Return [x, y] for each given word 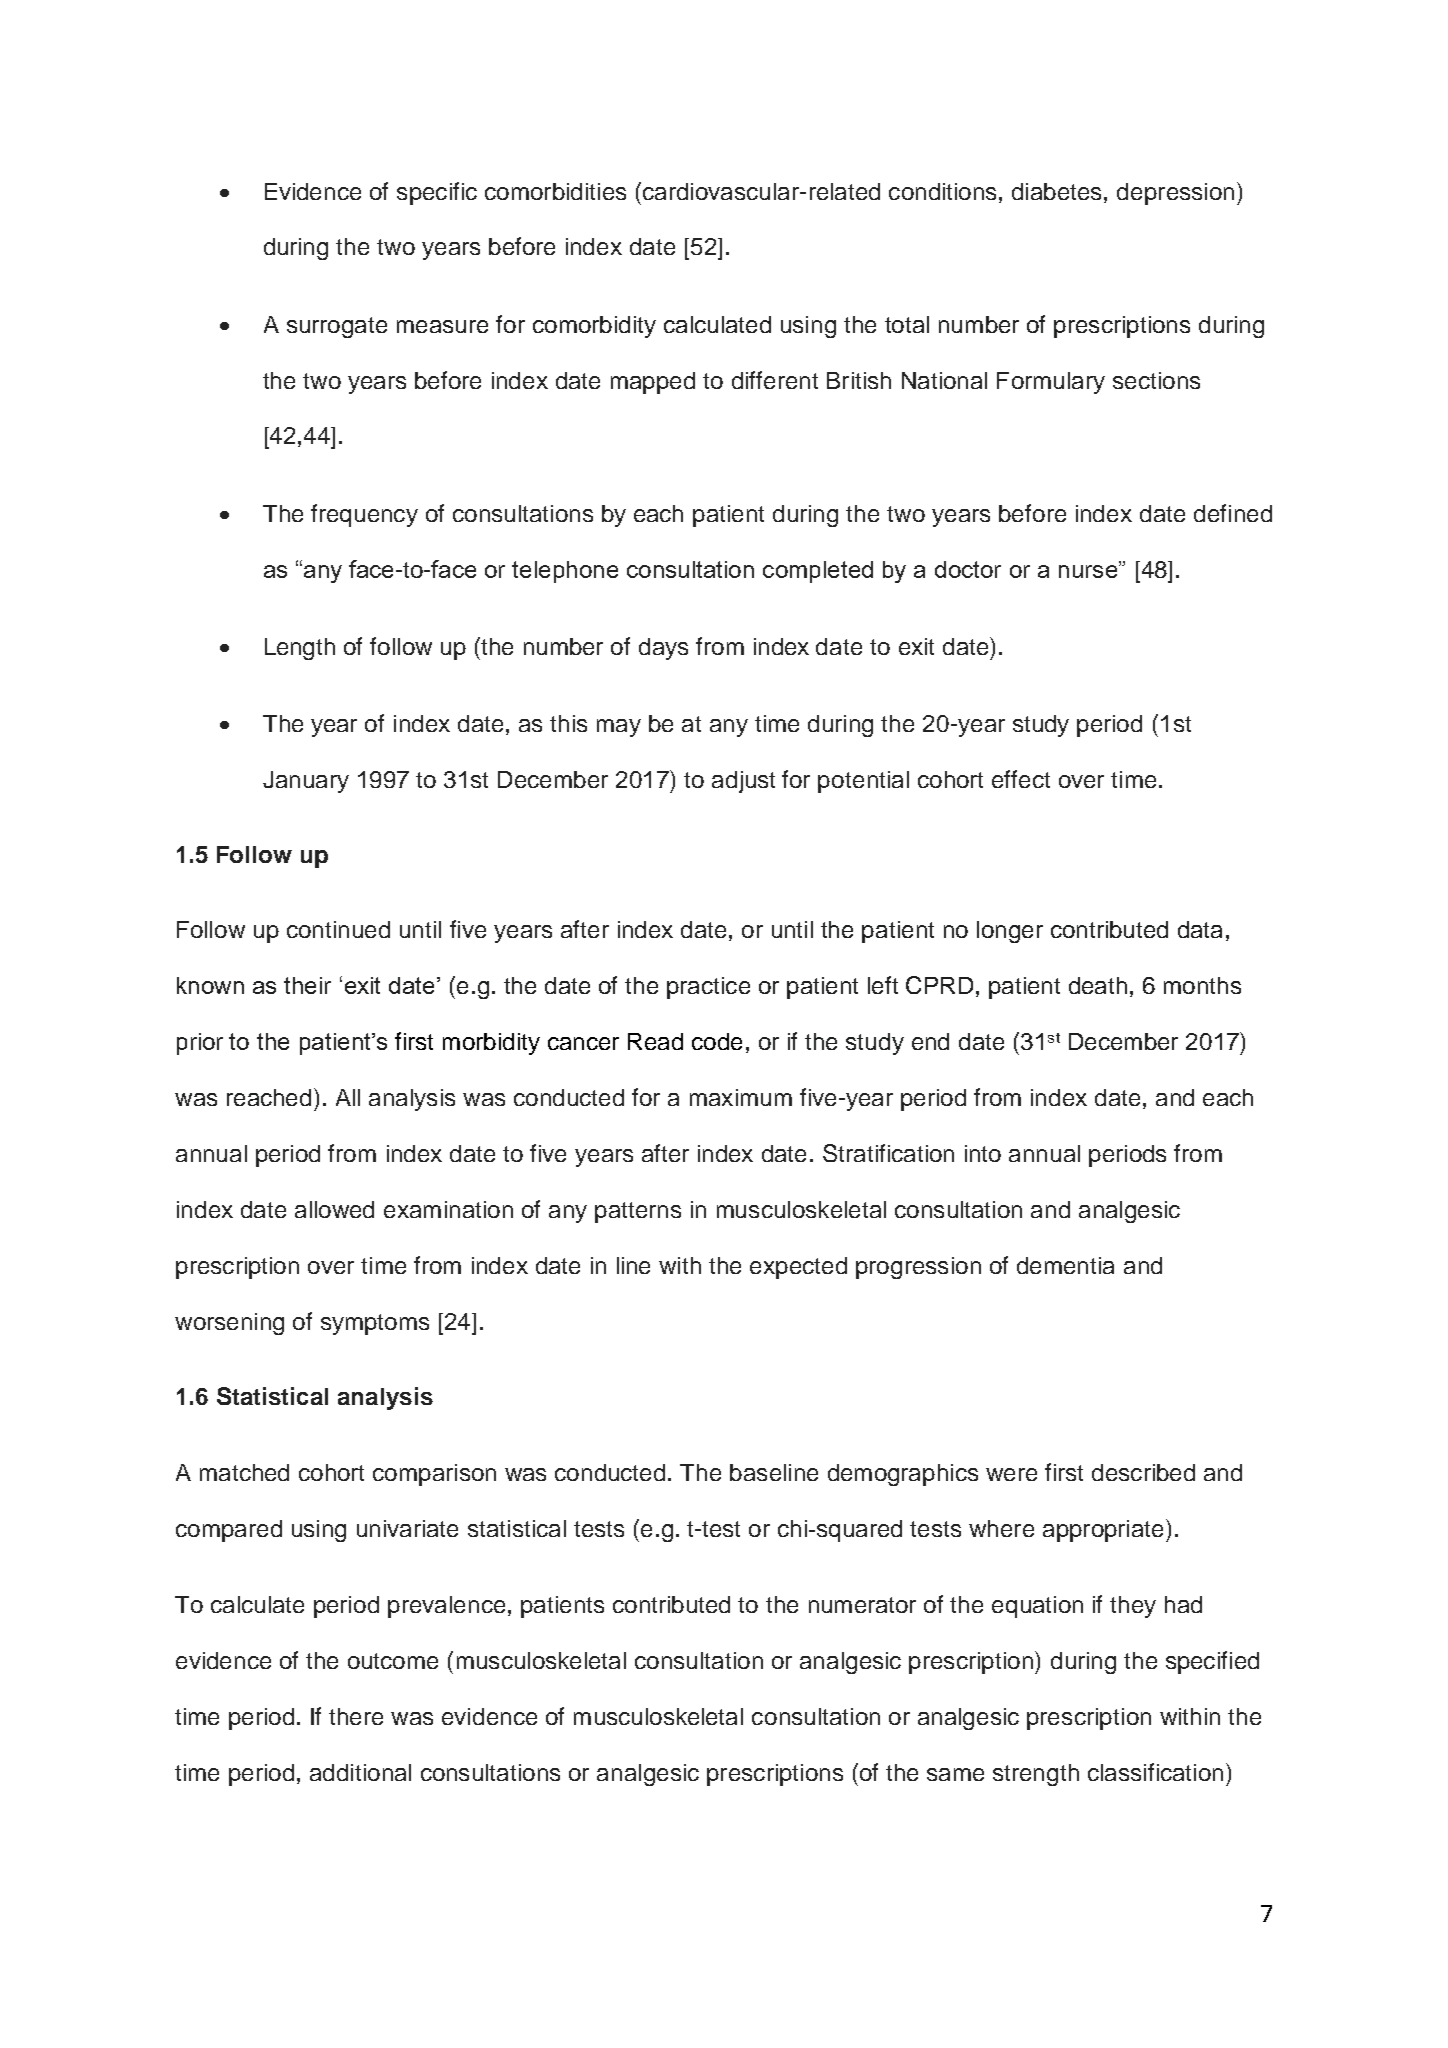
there [356, 1716]
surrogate [337, 327]
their [307, 985]
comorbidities [555, 191]
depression [1175, 194]
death [1098, 985]
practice [708, 988]
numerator [862, 1605]
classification [1155, 1772]
